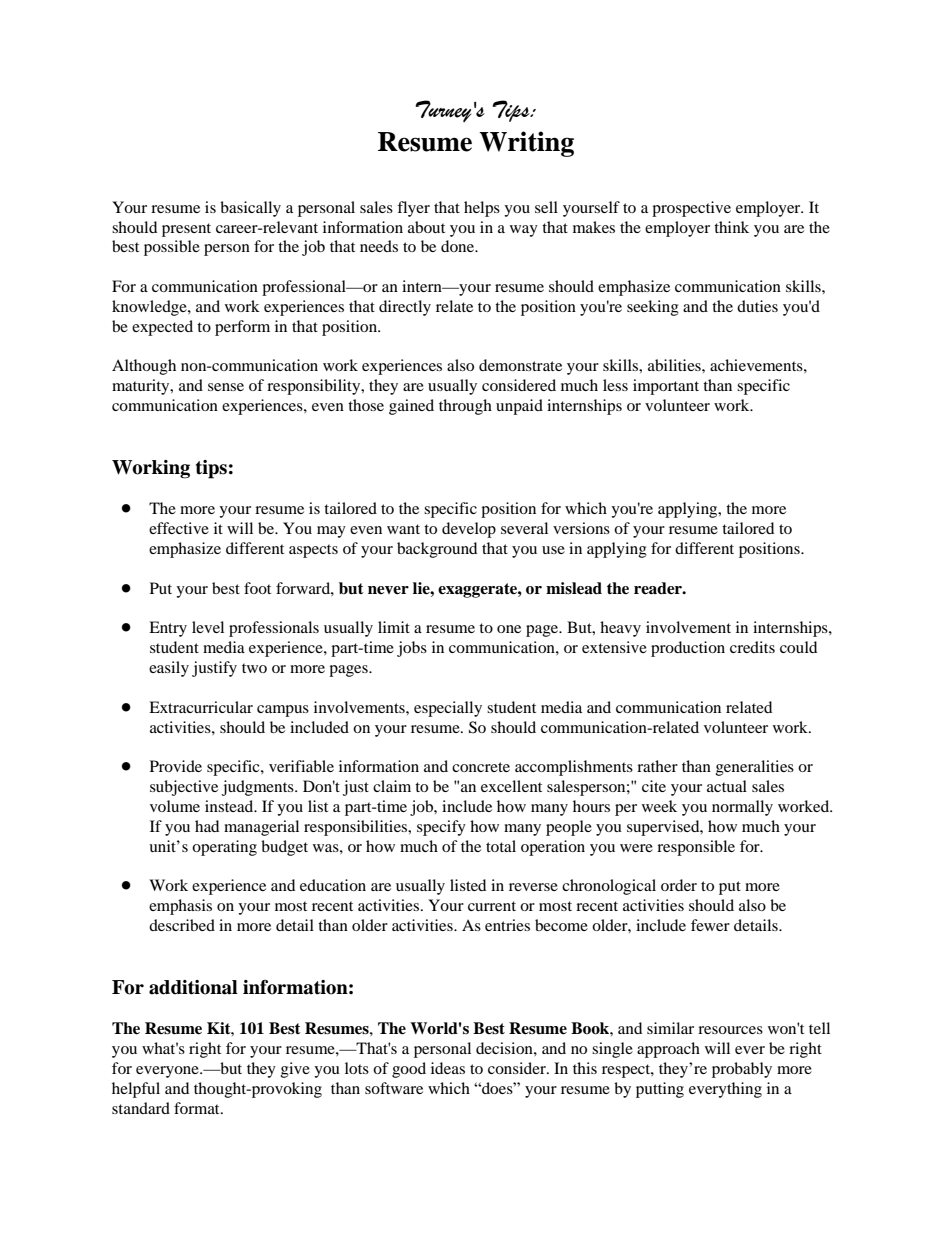  Describe the element at coordinates (666, 387) in the page. I see `important` at that location.
